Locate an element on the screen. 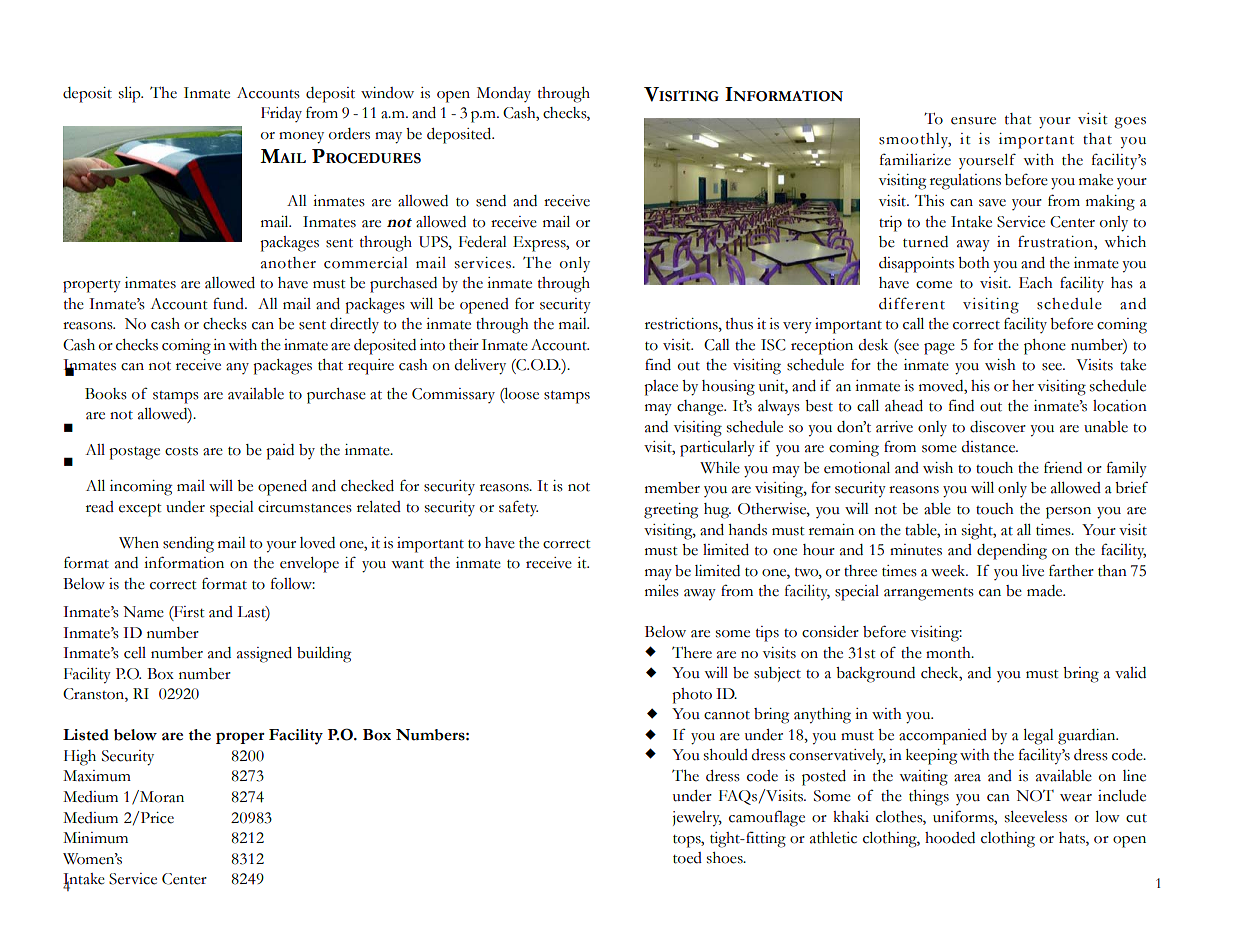  jewelry is located at coordinates (697, 819).
